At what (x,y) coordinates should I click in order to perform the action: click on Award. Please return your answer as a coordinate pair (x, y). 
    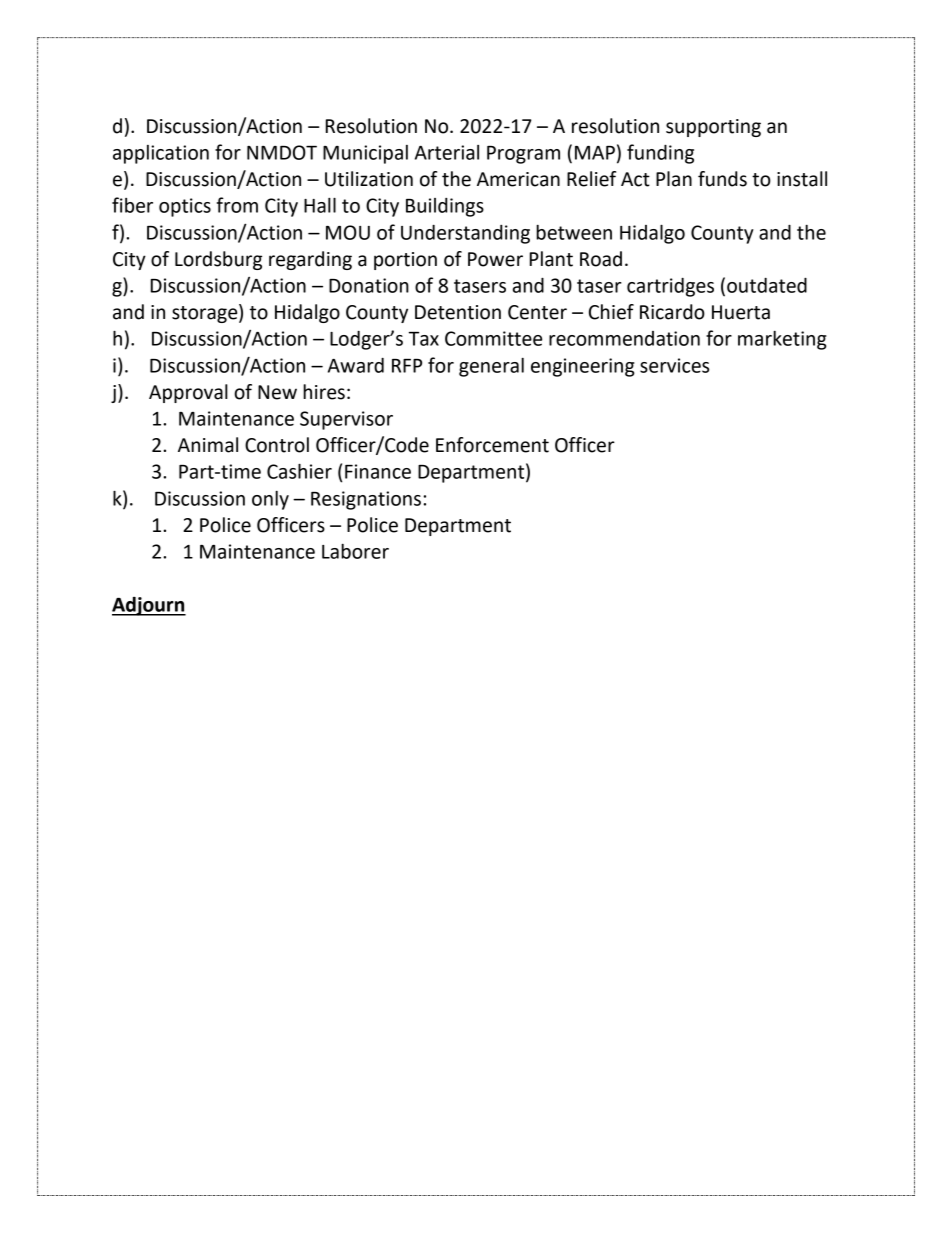
    Looking at the image, I should click on (356, 365).
